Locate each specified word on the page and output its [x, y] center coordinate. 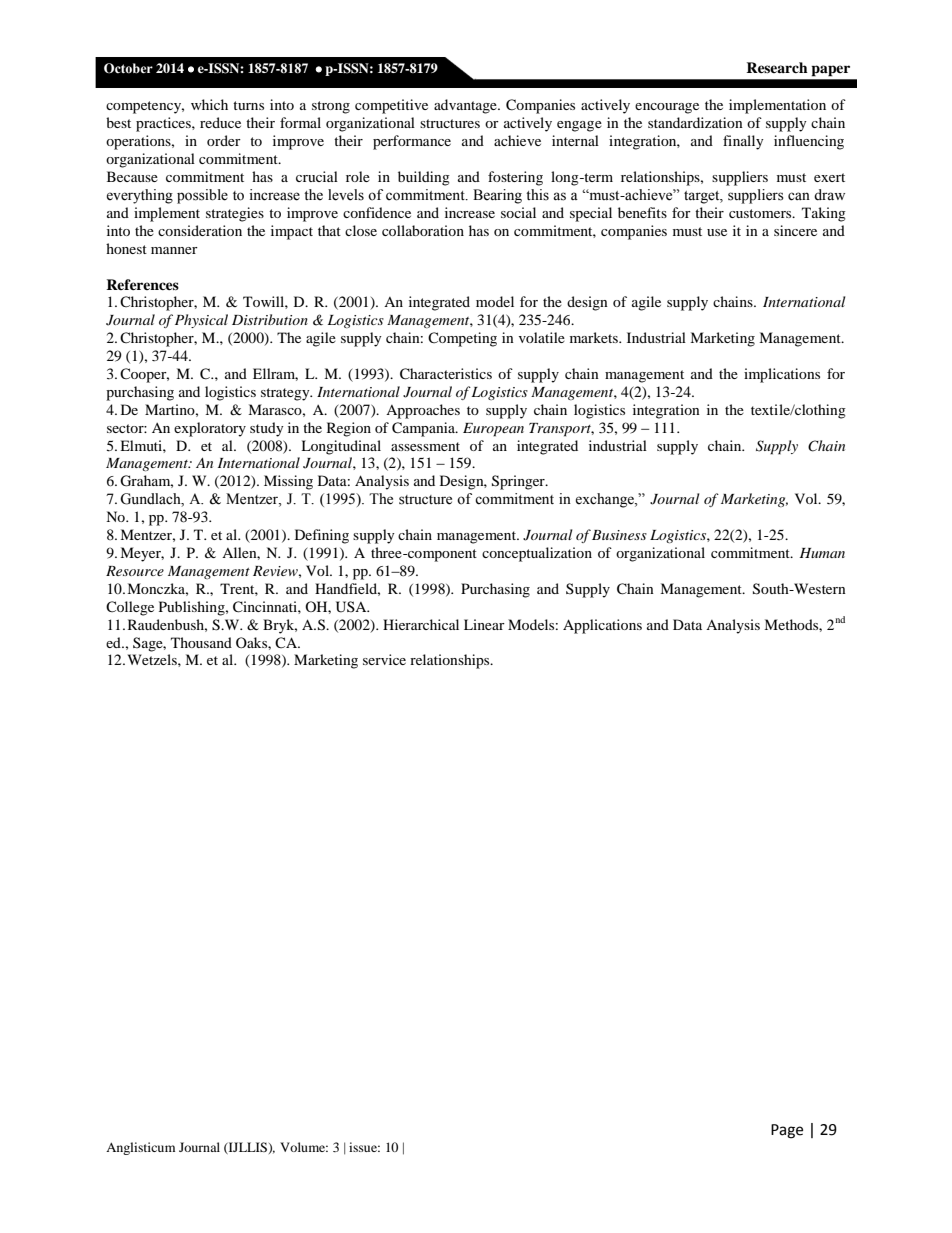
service [384, 659]
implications [782, 375]
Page [787, 1131]
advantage [466, 106]
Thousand [201, 642]
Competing [462, 339]
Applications [602, 626]
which [209, 104]
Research [777, 67]
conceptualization [537, 554]
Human [822, 553]
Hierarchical [421, 624]
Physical [201, 321]
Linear [484, 624]
